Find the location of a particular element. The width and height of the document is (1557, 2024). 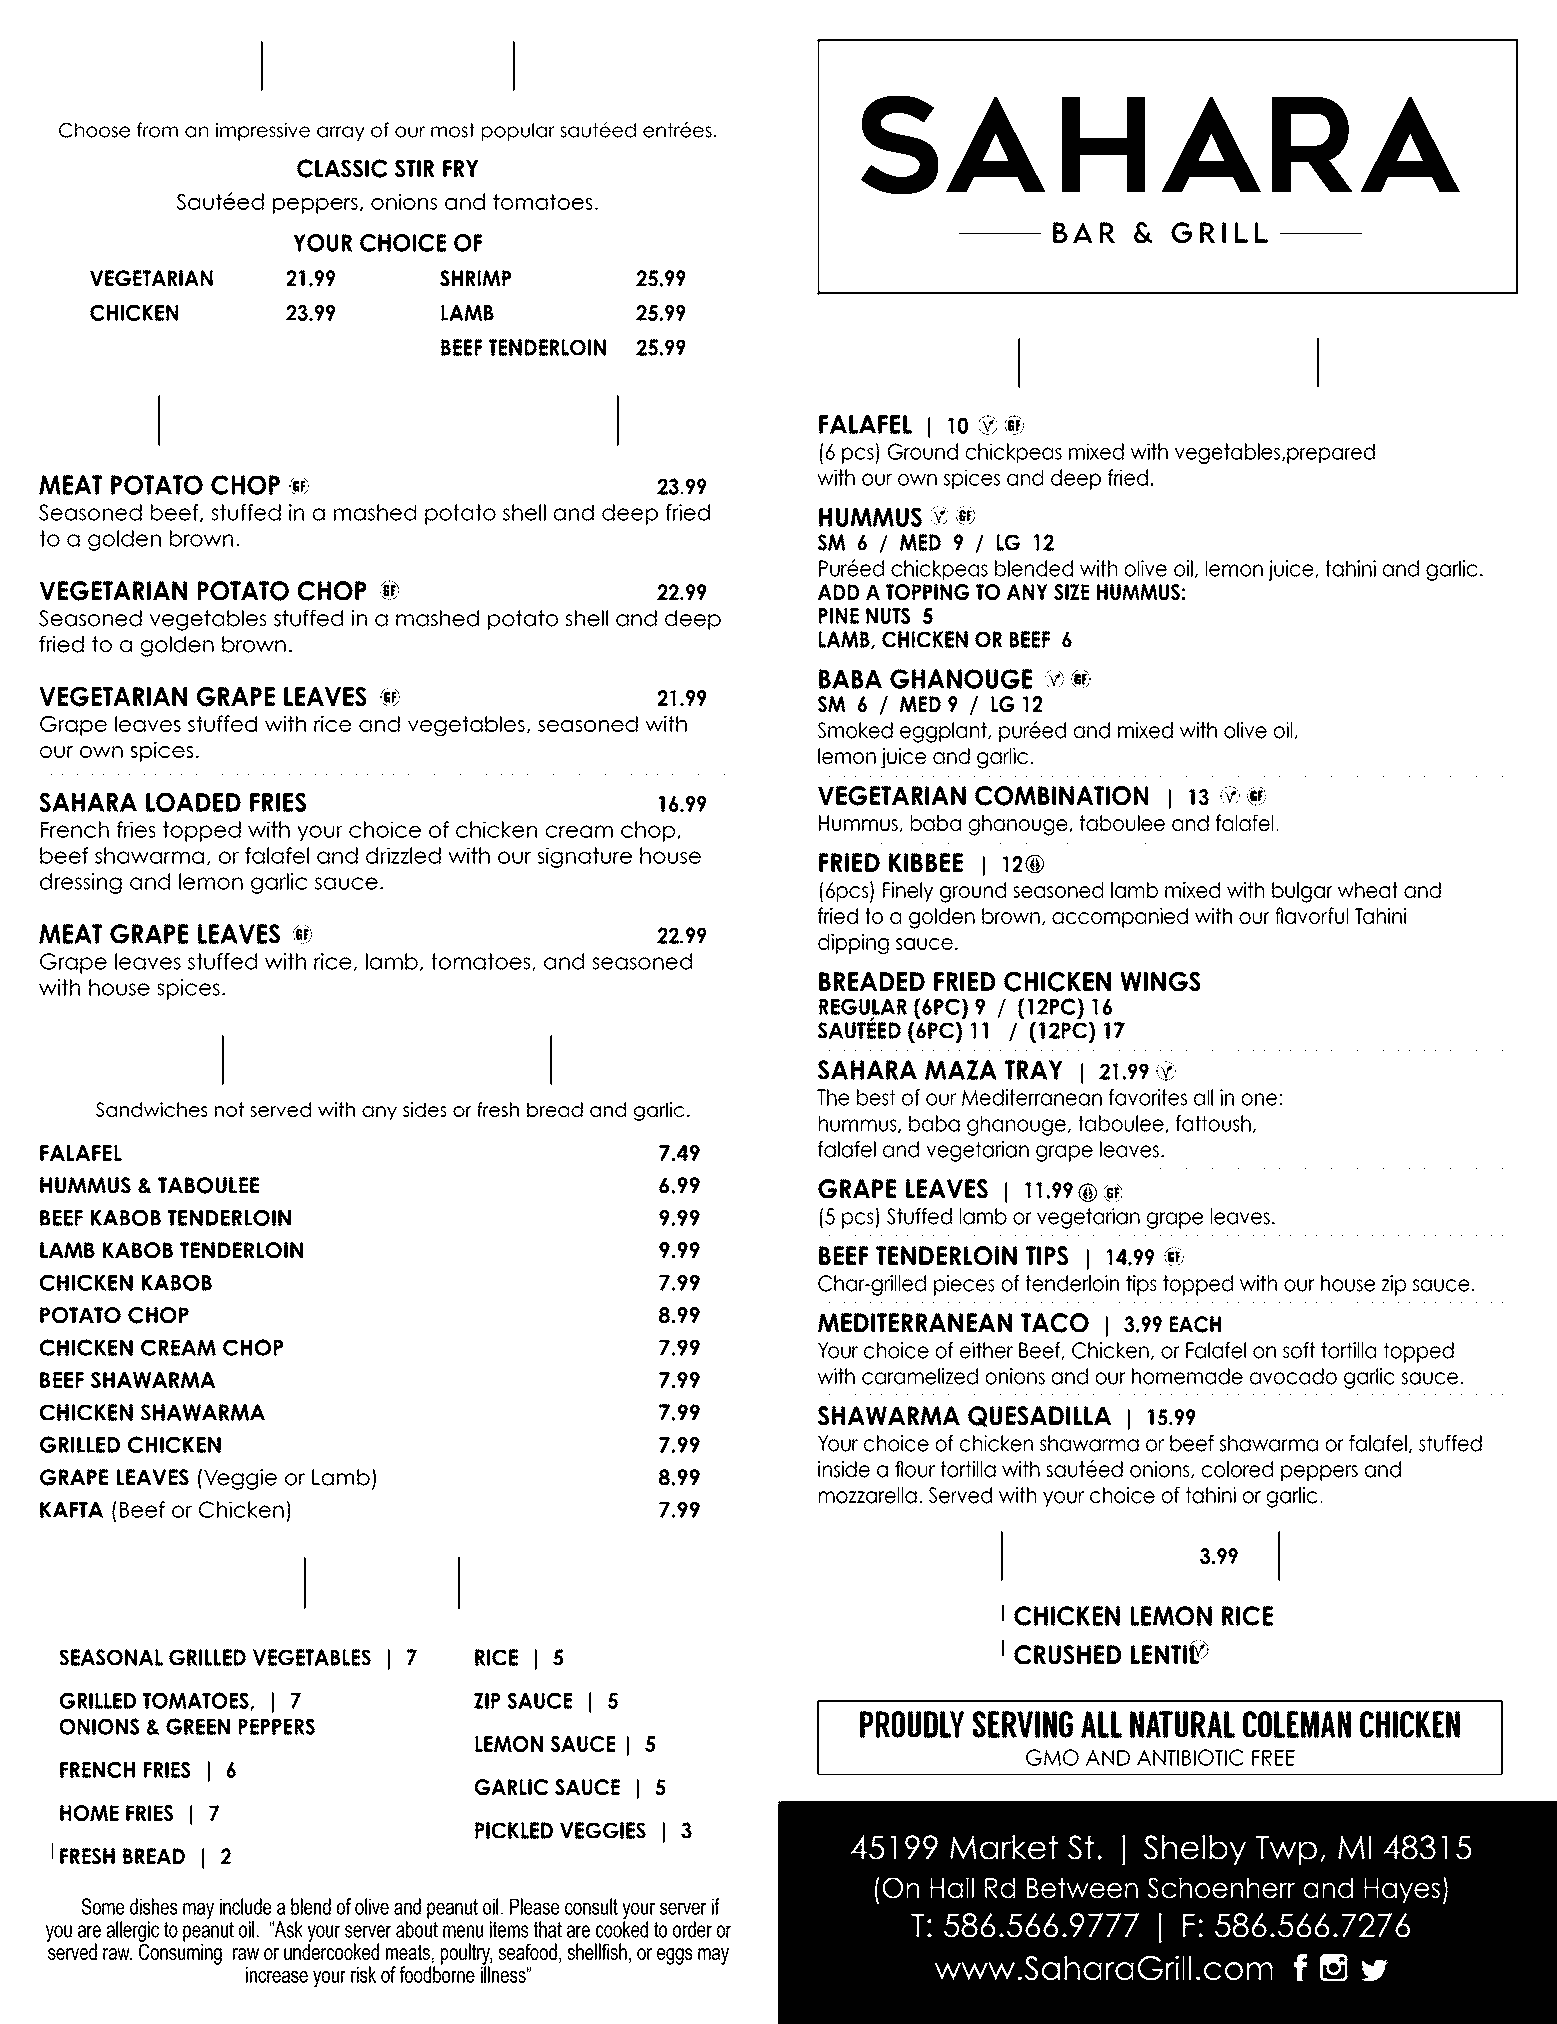

not is located at coordinates (229, 1109).
